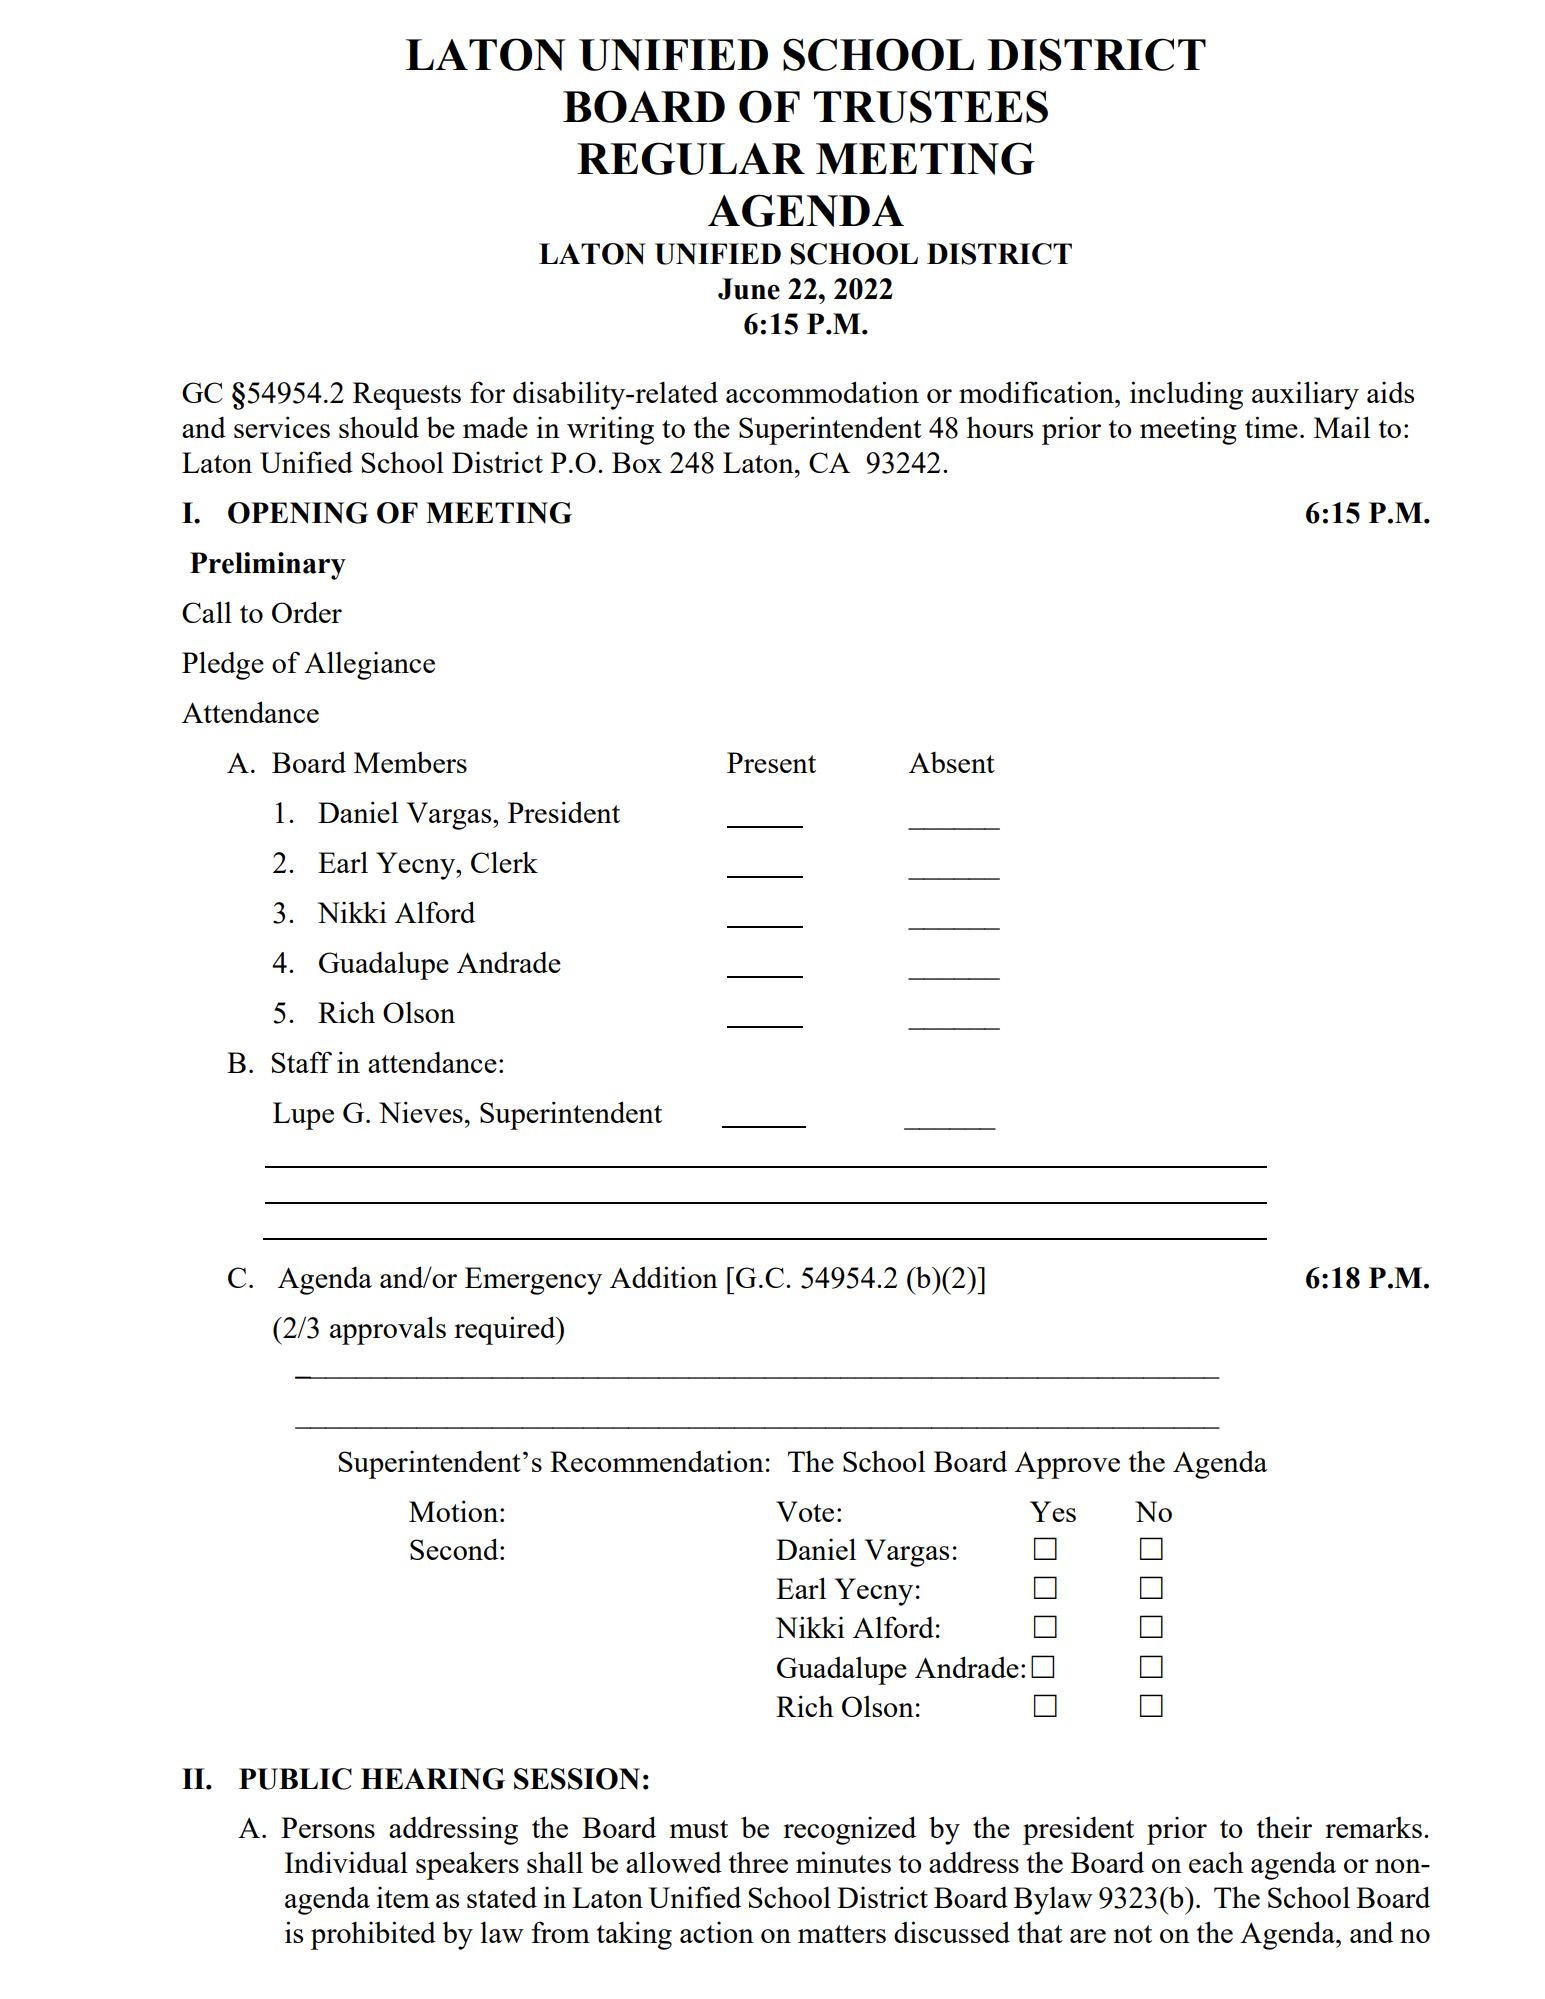  I want to click on OPENING, so click(298, 513).
